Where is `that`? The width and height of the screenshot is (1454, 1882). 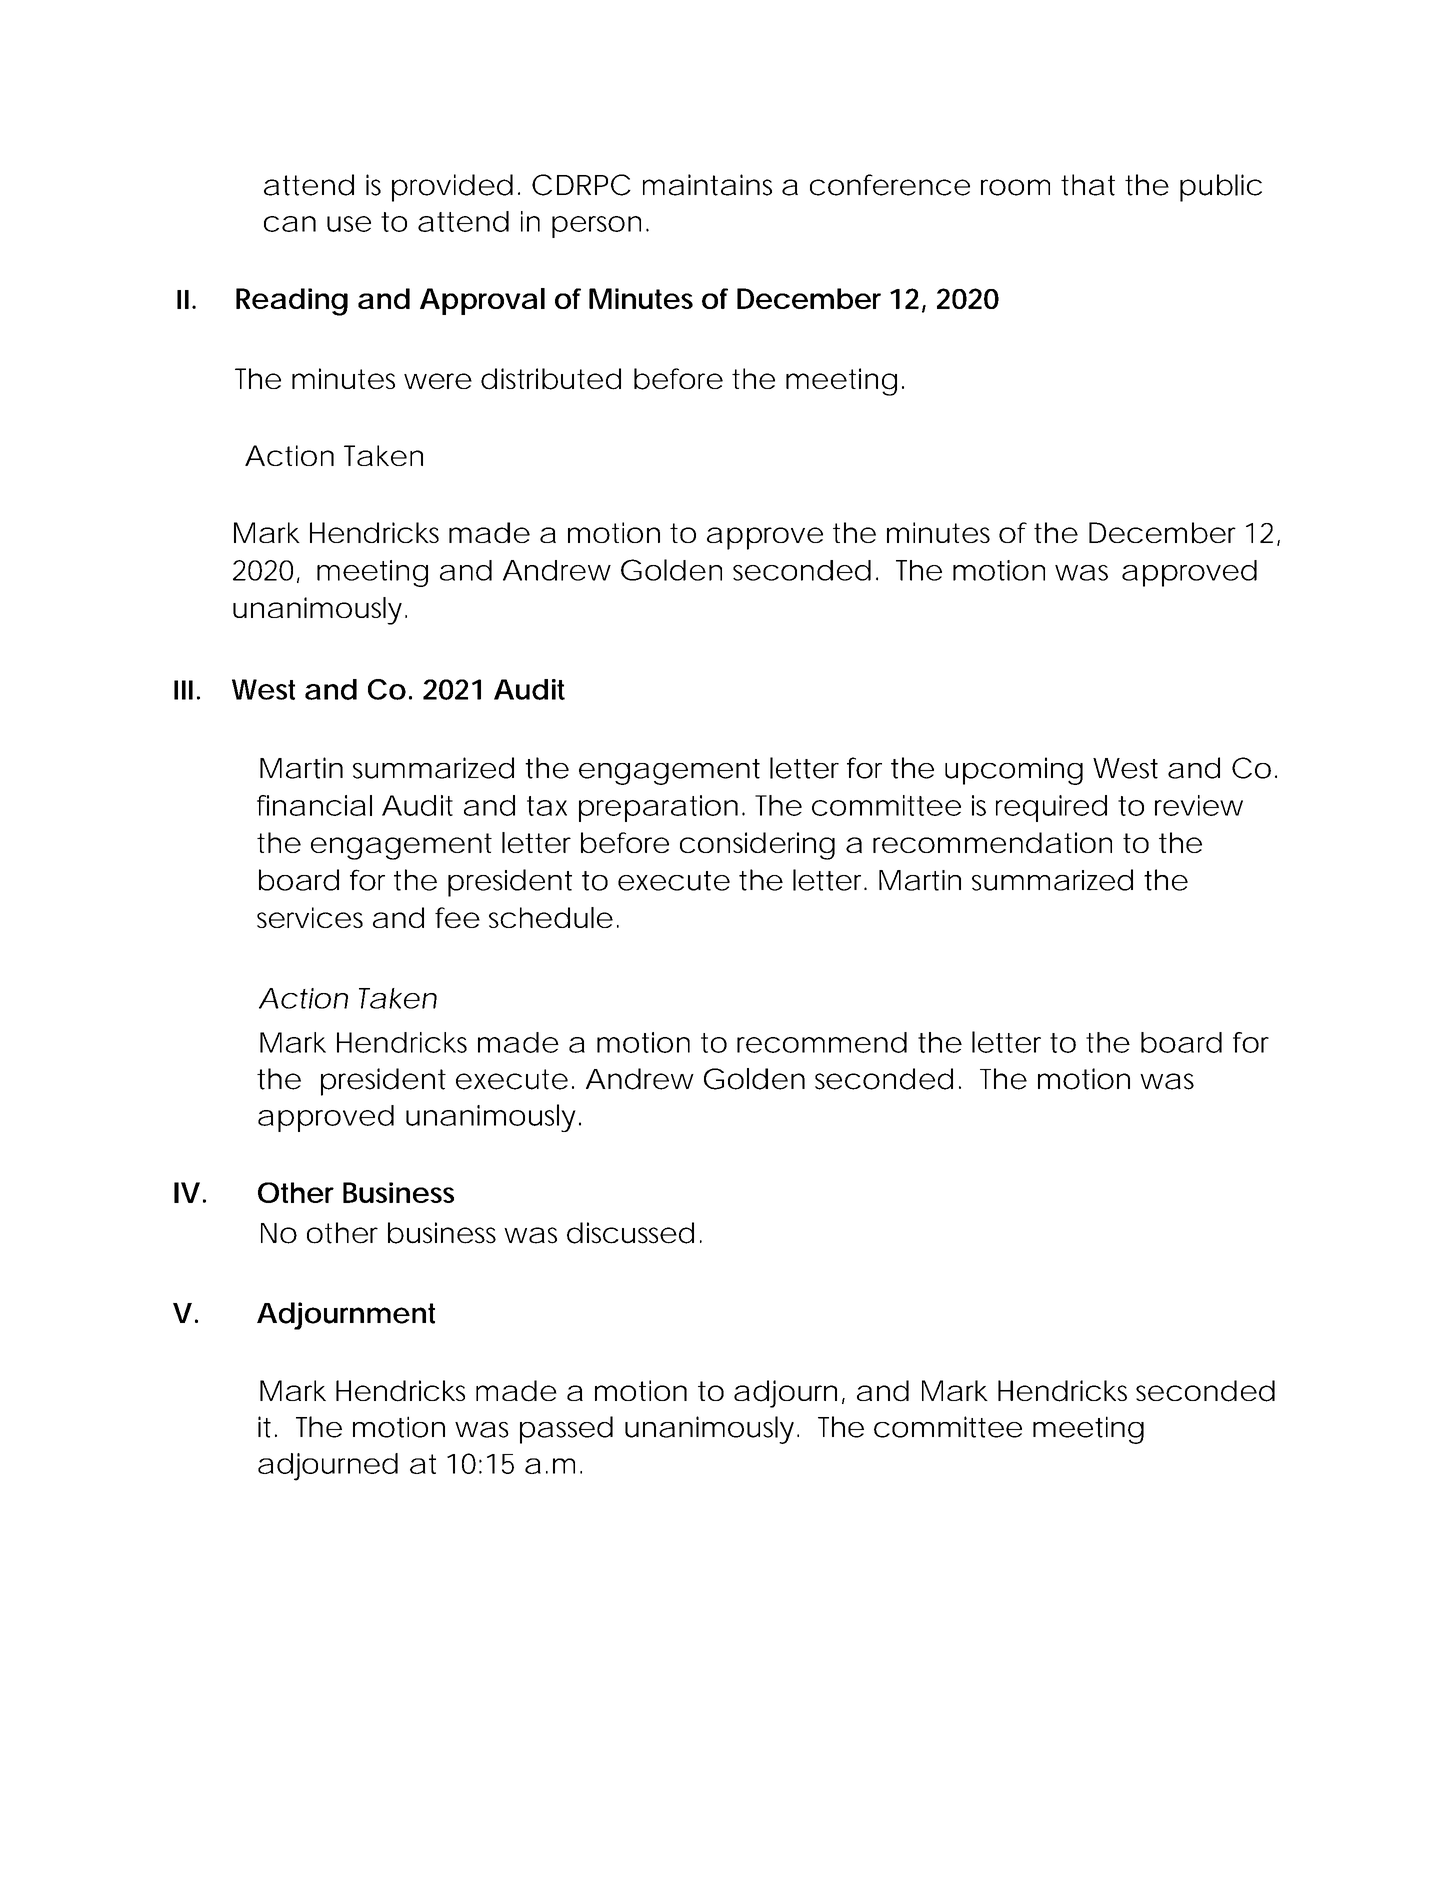 that is located at coordinates (1088, 185).
